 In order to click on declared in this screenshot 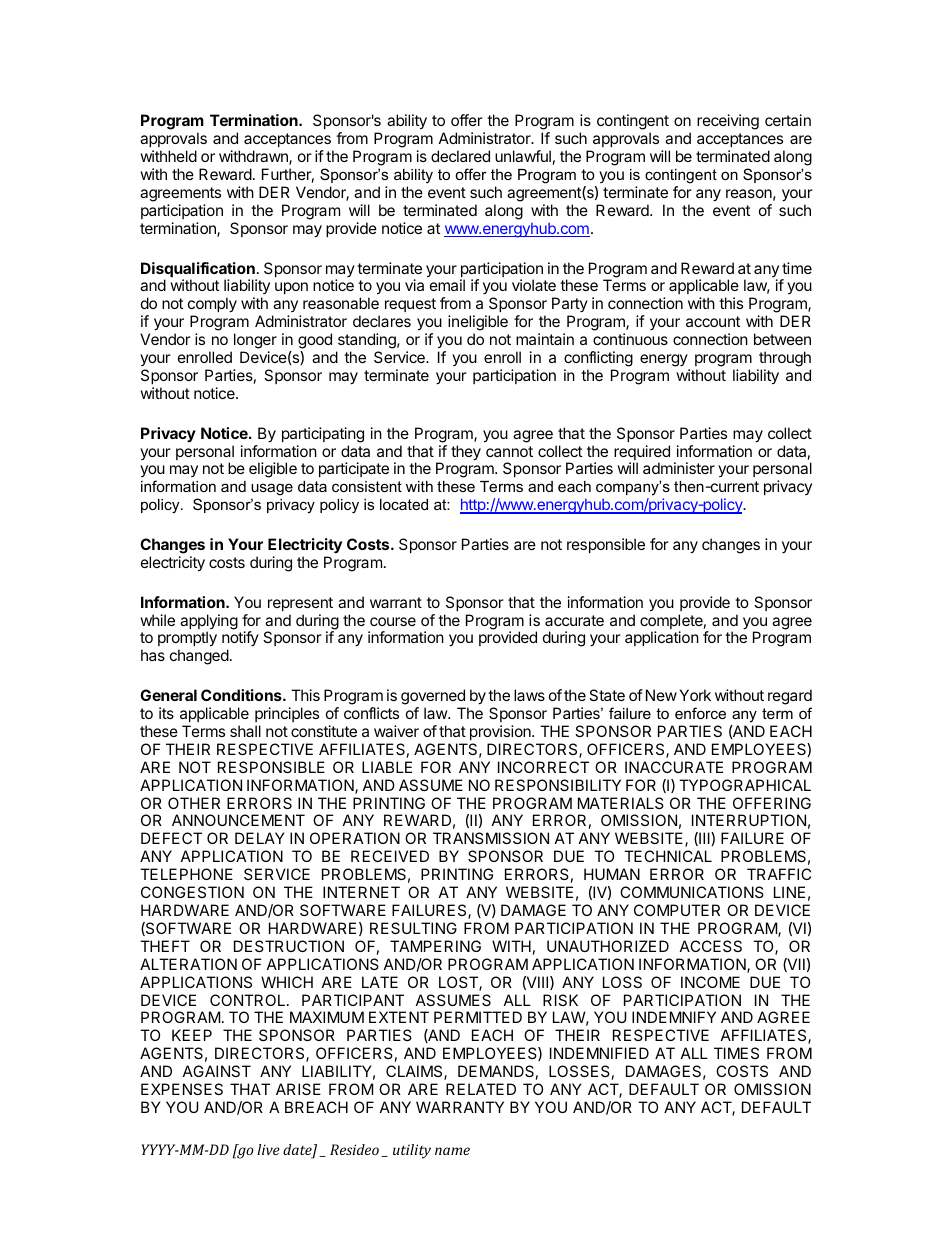, I will do `click(460, 156)`.
